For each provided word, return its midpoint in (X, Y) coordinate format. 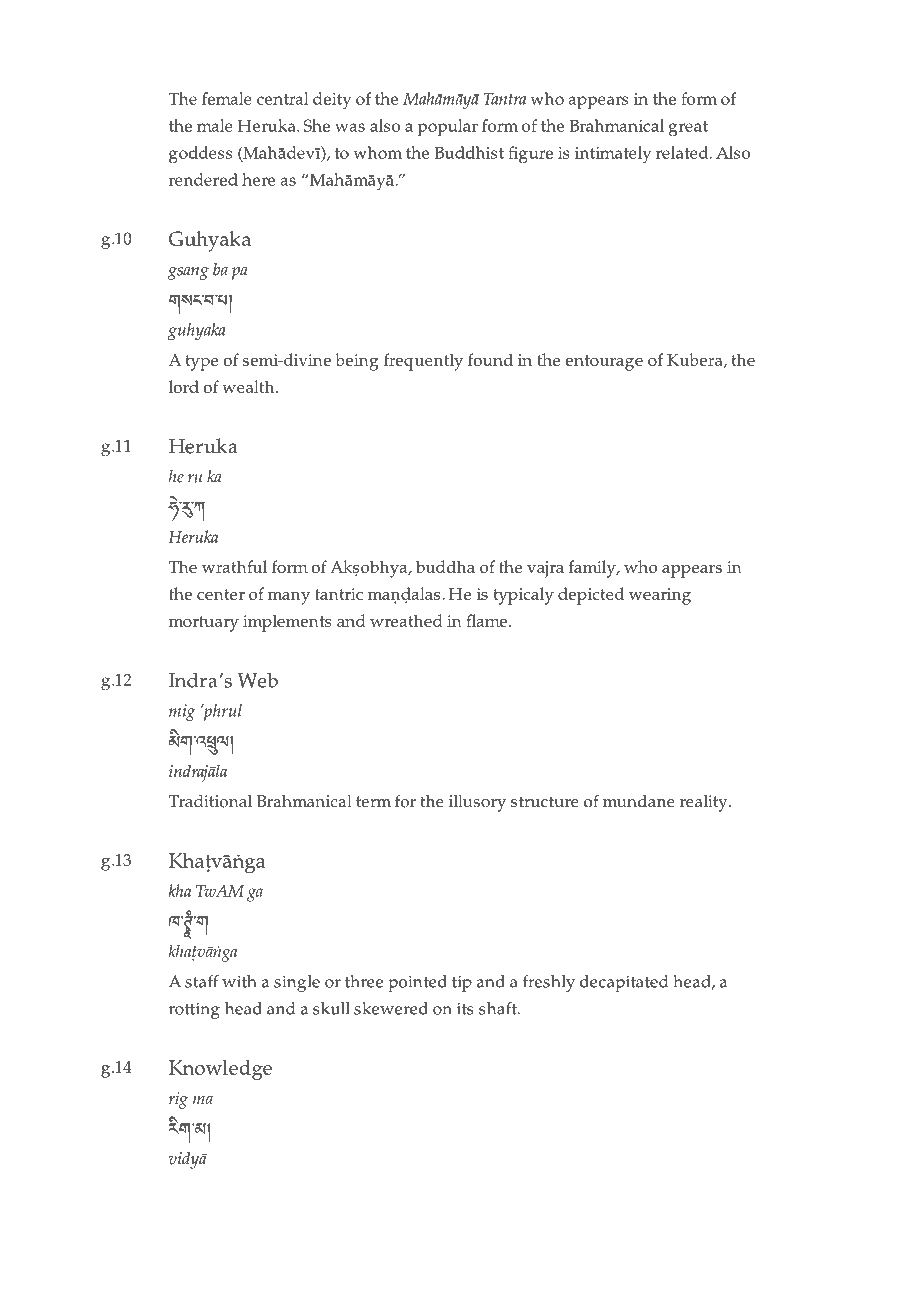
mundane (639, 801)
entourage (604, 363)
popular (448, 128)
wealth (249, 386)
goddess (200, 155)
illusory (477, 803)
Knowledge (220, 1070)
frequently (423, 362)
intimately (613, 155)
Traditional (210, 801)
